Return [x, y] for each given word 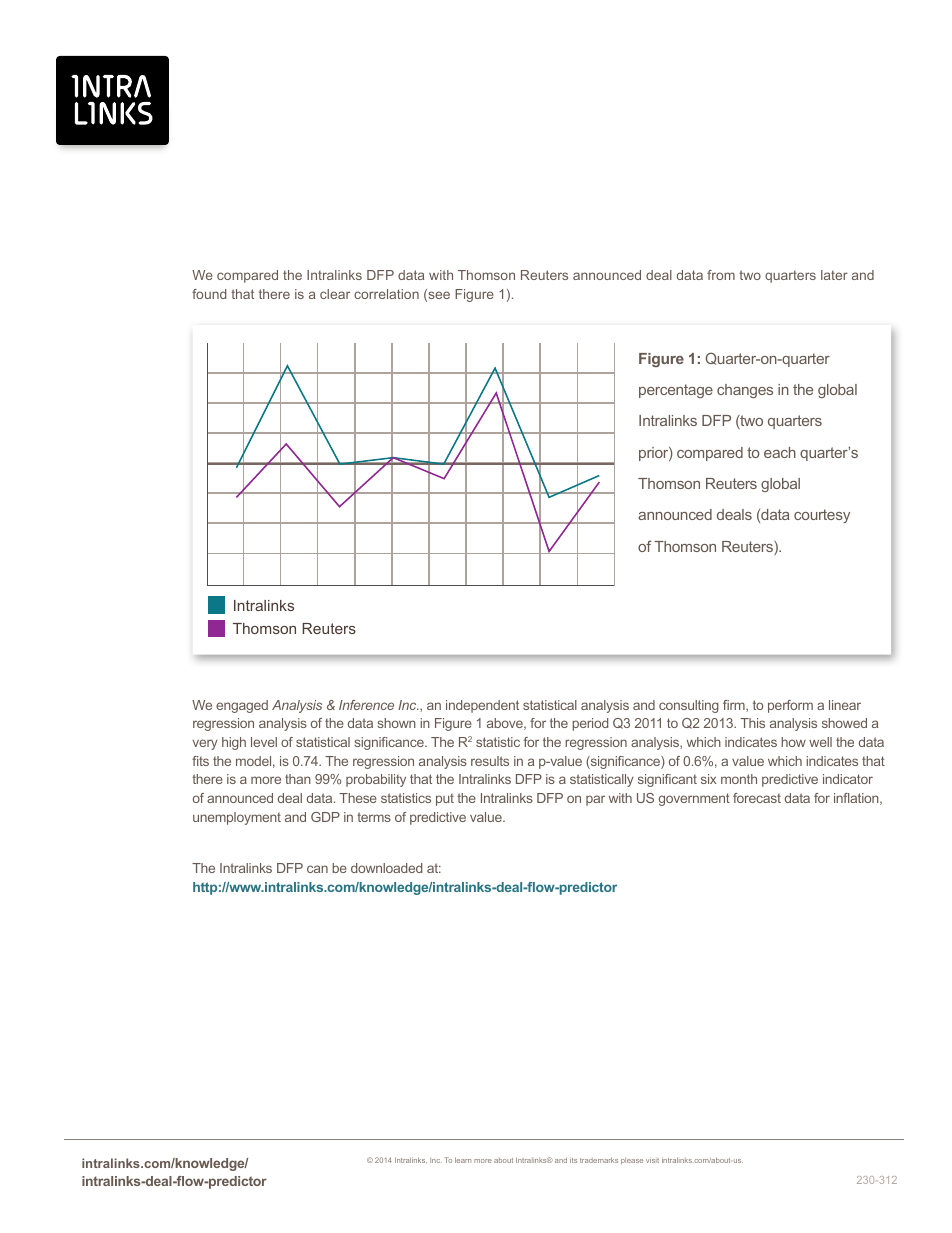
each [780, 452]
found [209, 294]
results [490, 761]
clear [335, 294]
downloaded [386, 868]
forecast [757, 798]
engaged [242, 706]
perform [790, 706]
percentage [676, 391]
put [445, 800]
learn [463, 1160]
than [298, 779]
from [721, 275]
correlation [386, 294]
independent [482, 706]
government [694, 799]
